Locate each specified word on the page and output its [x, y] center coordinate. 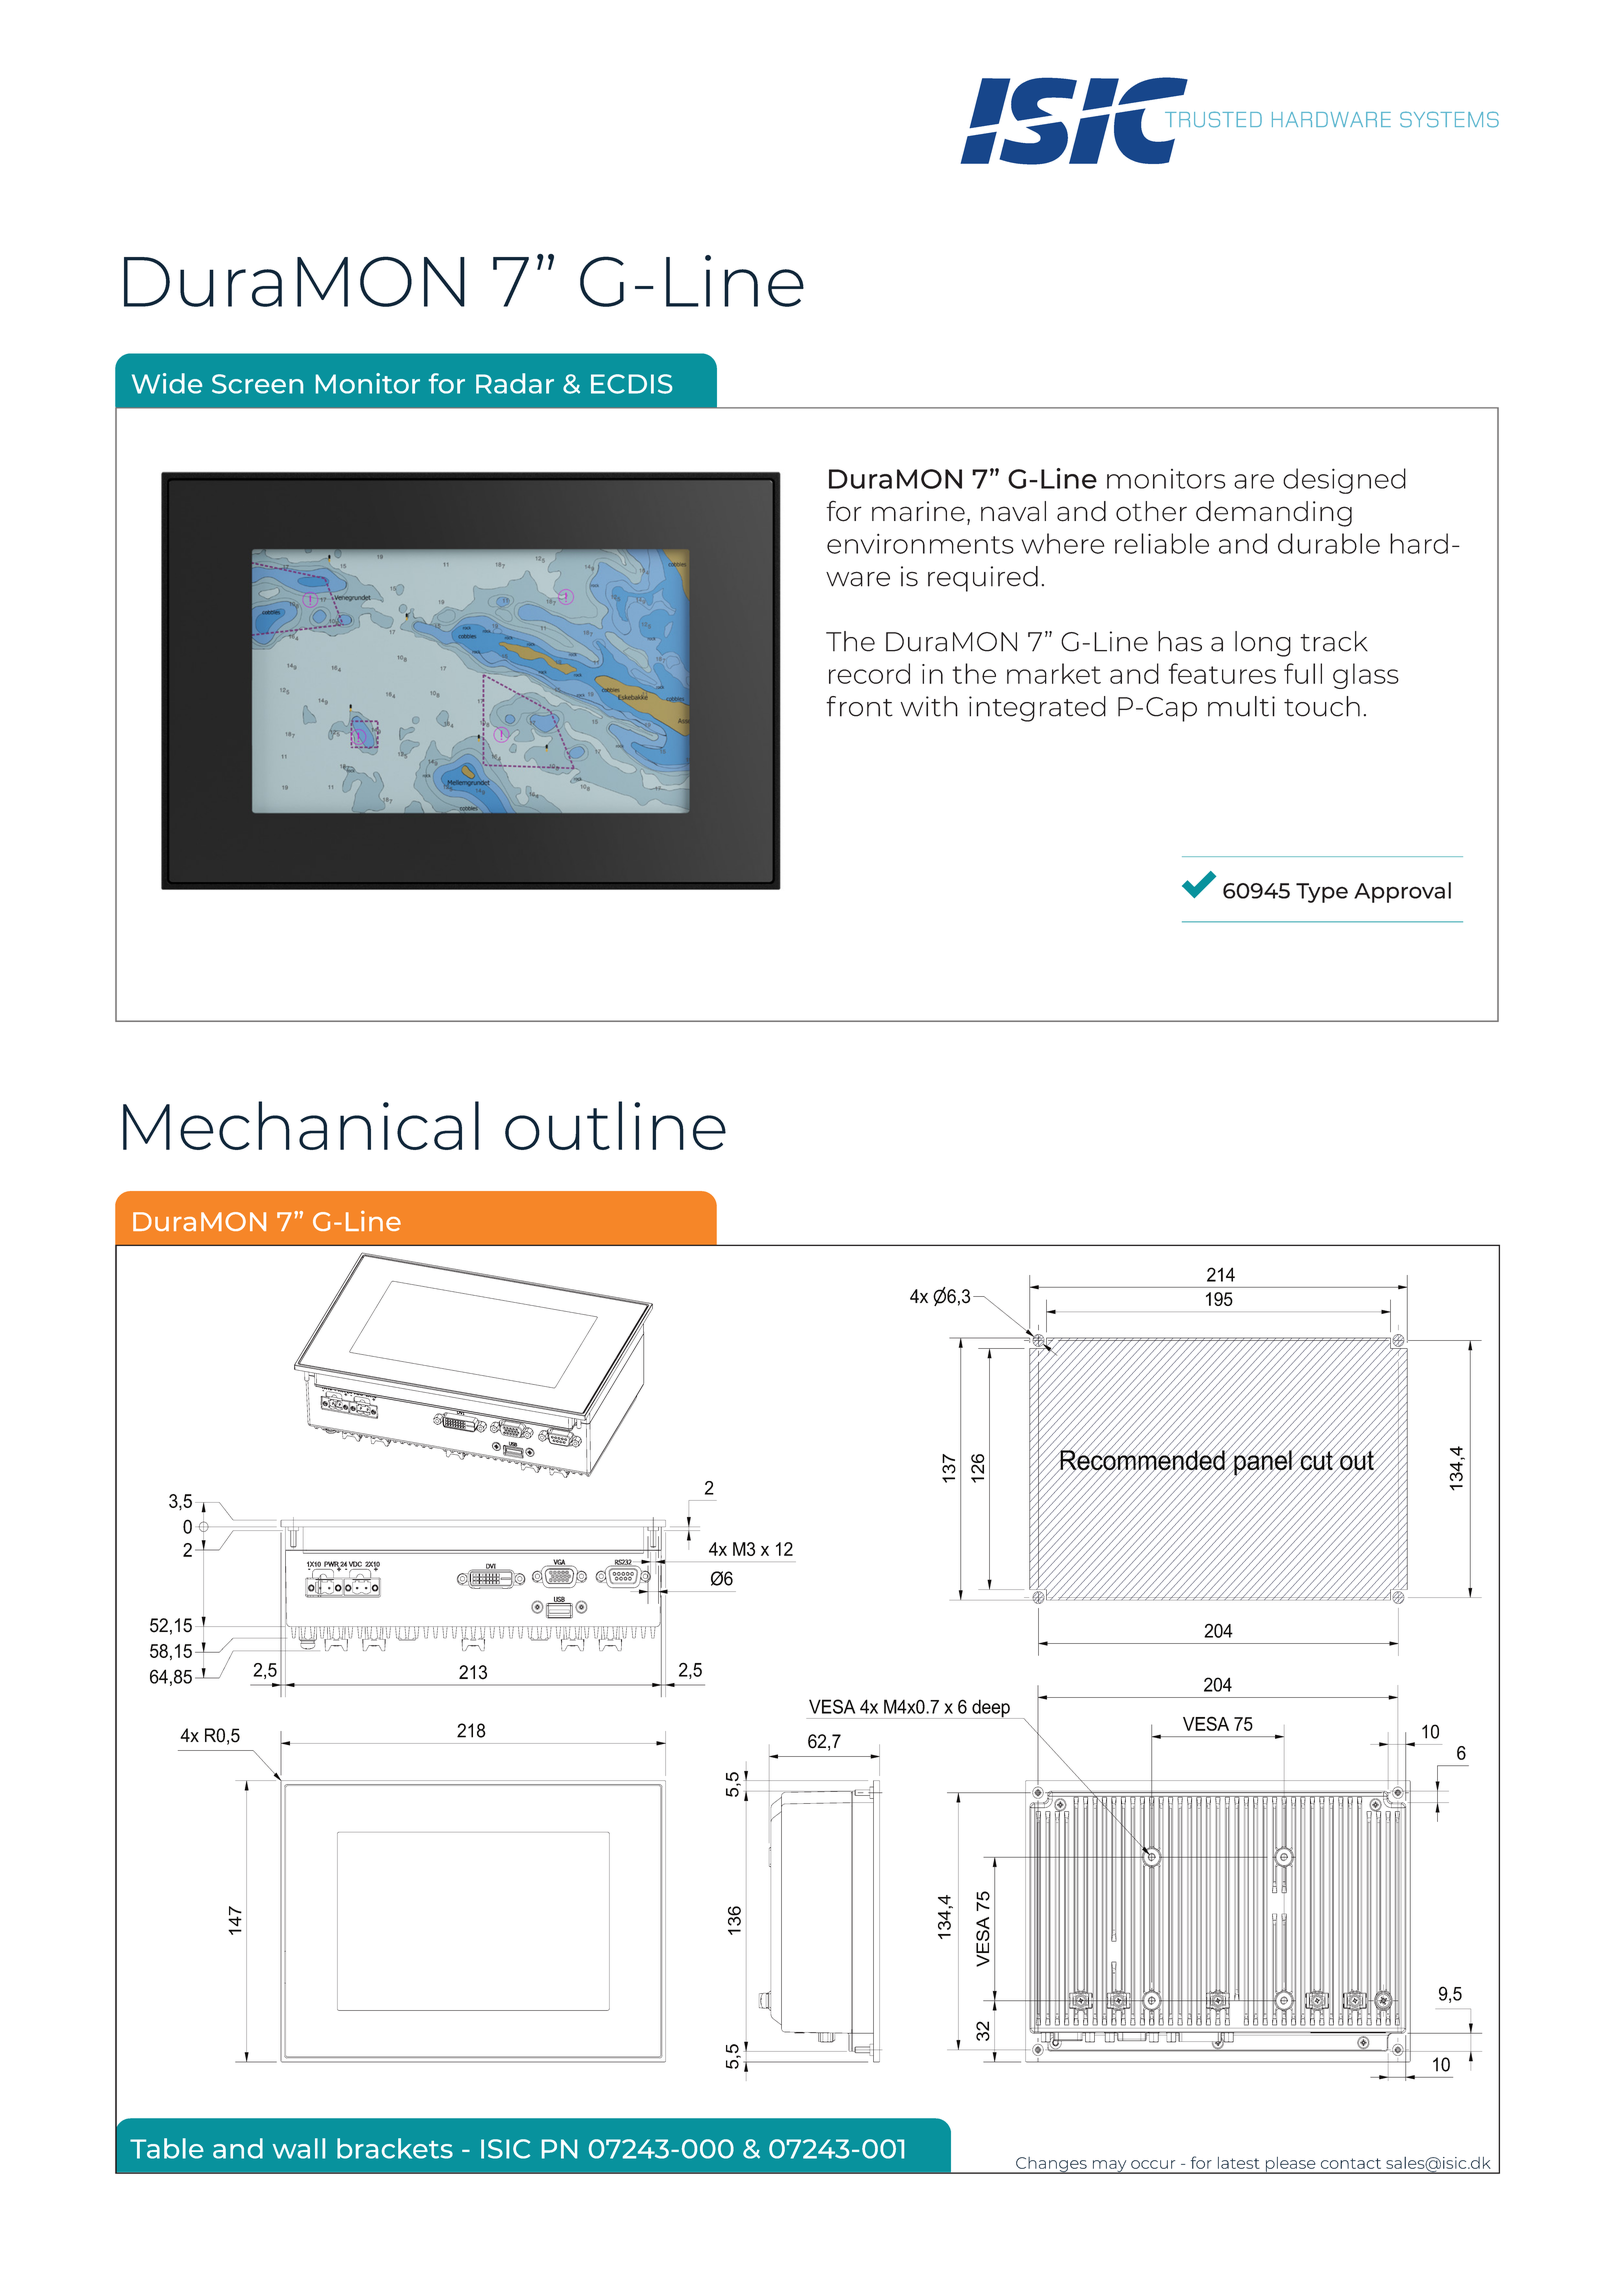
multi [1241, 706]
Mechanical [301, 1125]
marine [918, 511]
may [1109, 2167]
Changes [1051, 2165]
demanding [1274, 514]
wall [299, 2148]
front [859, 706]
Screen [257, 384]
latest [1239, 2163]
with [929, 706]
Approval [1402, 892]
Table [167, 2148]
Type [1322, 893]
